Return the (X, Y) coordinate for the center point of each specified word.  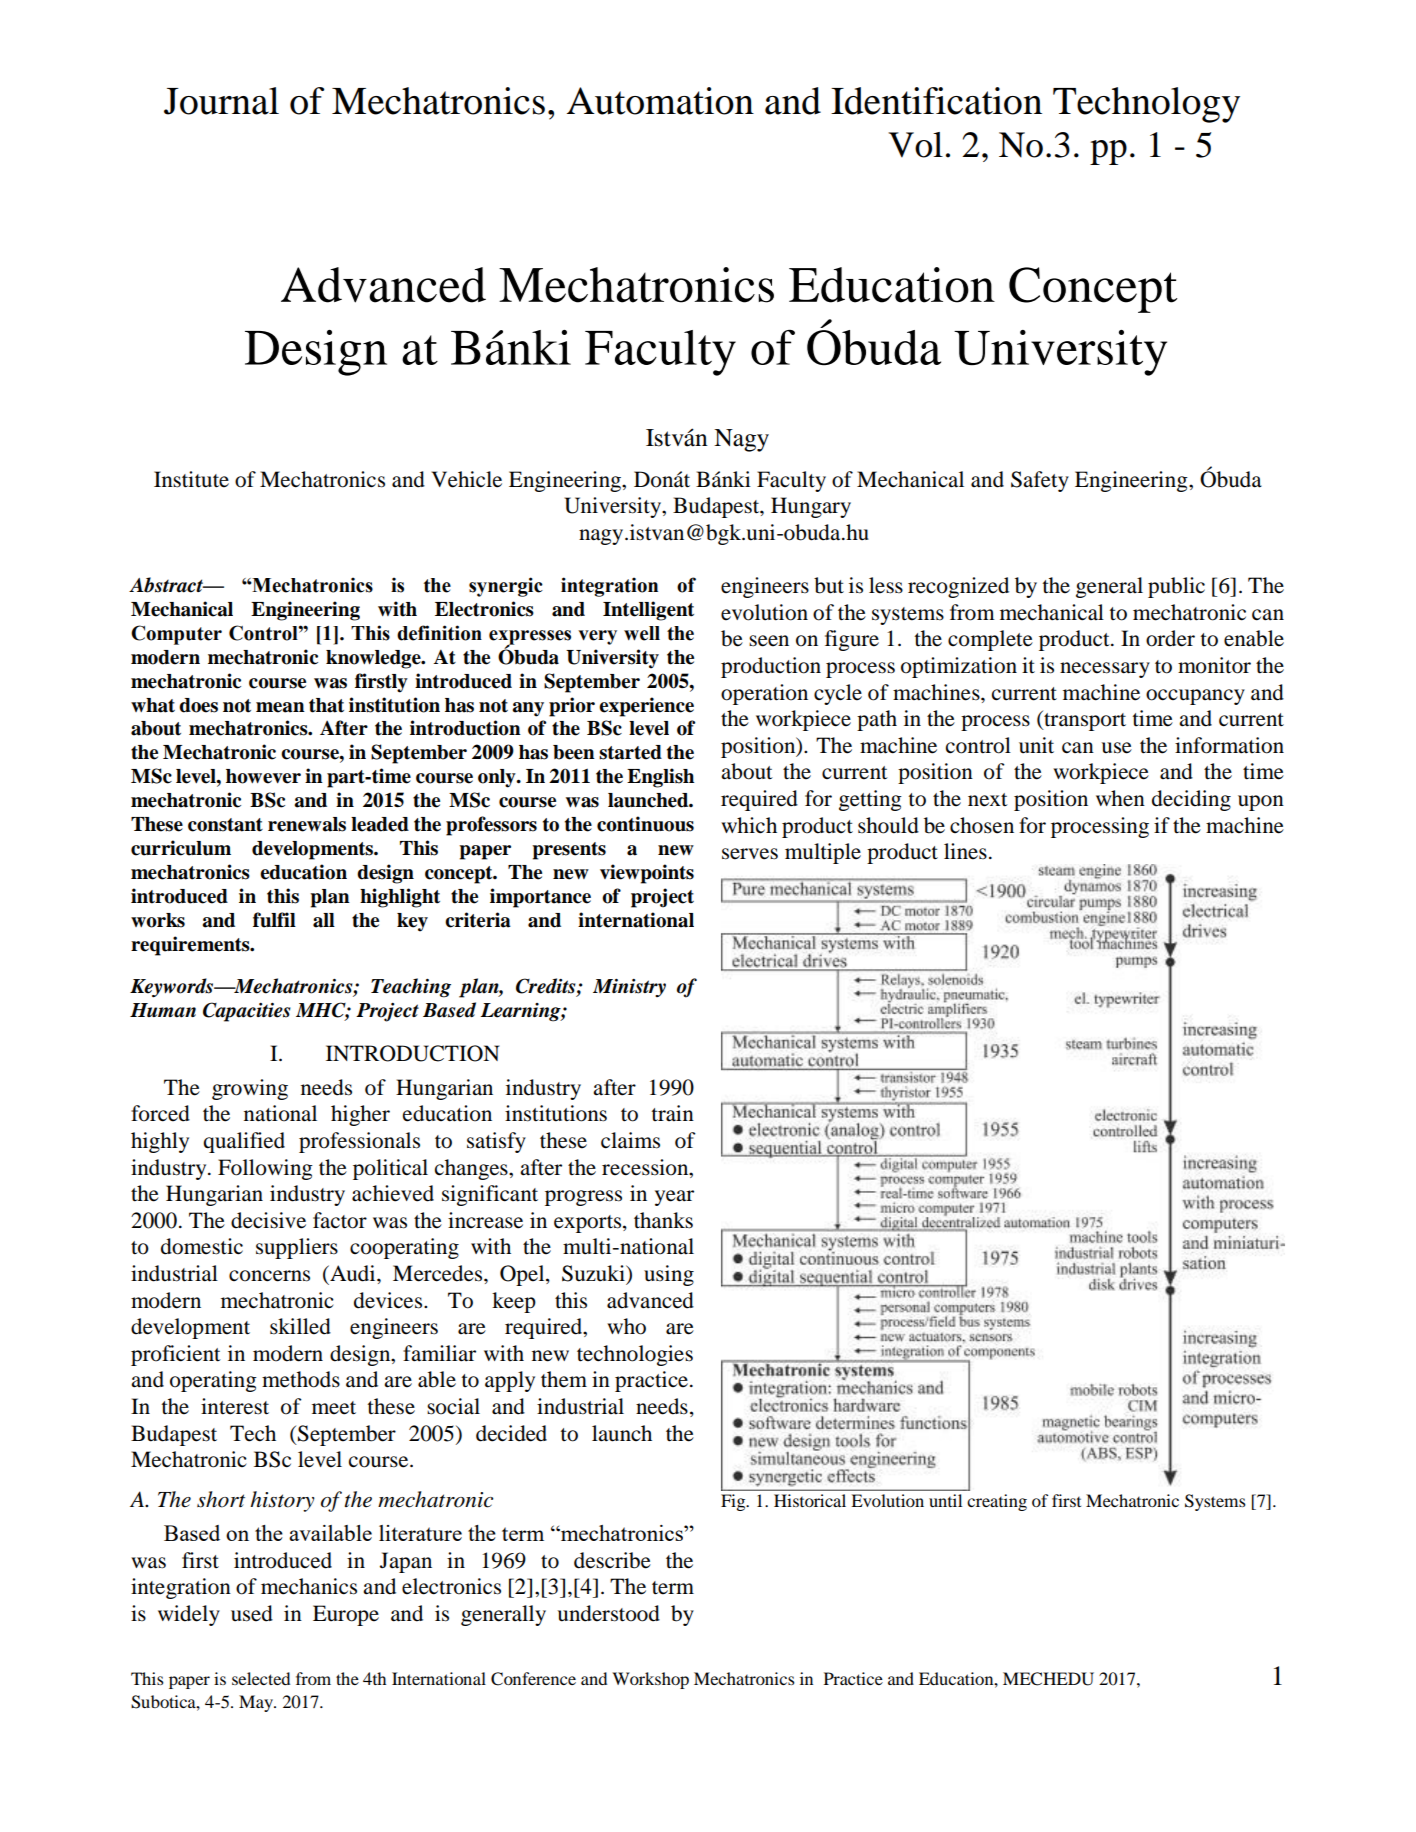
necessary (1105, 670)
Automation (660, 101)
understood (609, 1613)
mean (280, 707)
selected (261, 1678)
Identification (936, 101)
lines (965, 851)
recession (646, 1167)
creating (997, 1502)
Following (265, 1169)
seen (769, 641)
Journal (221, 101)
